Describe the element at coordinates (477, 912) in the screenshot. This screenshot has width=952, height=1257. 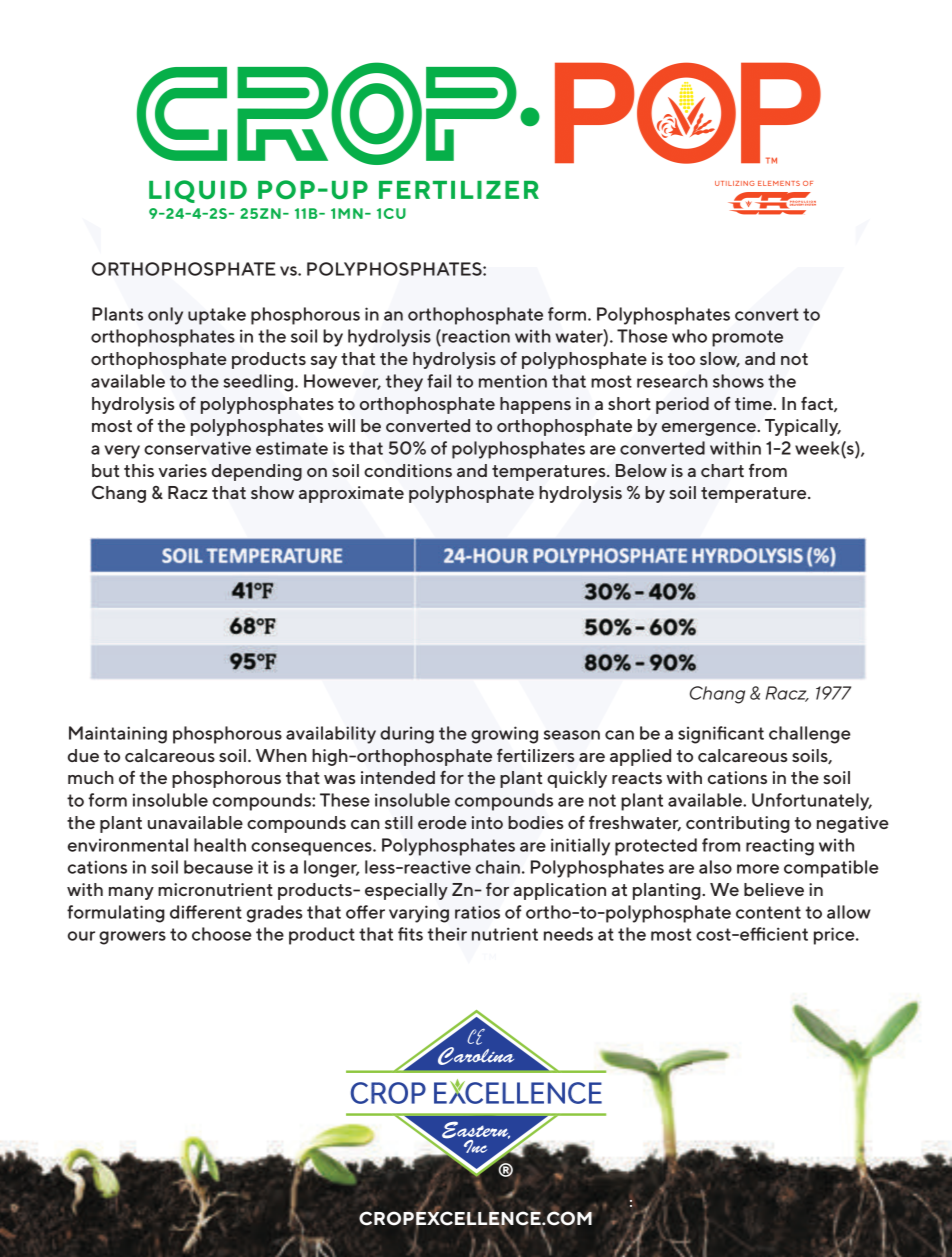
I see `ratios` at that location.
